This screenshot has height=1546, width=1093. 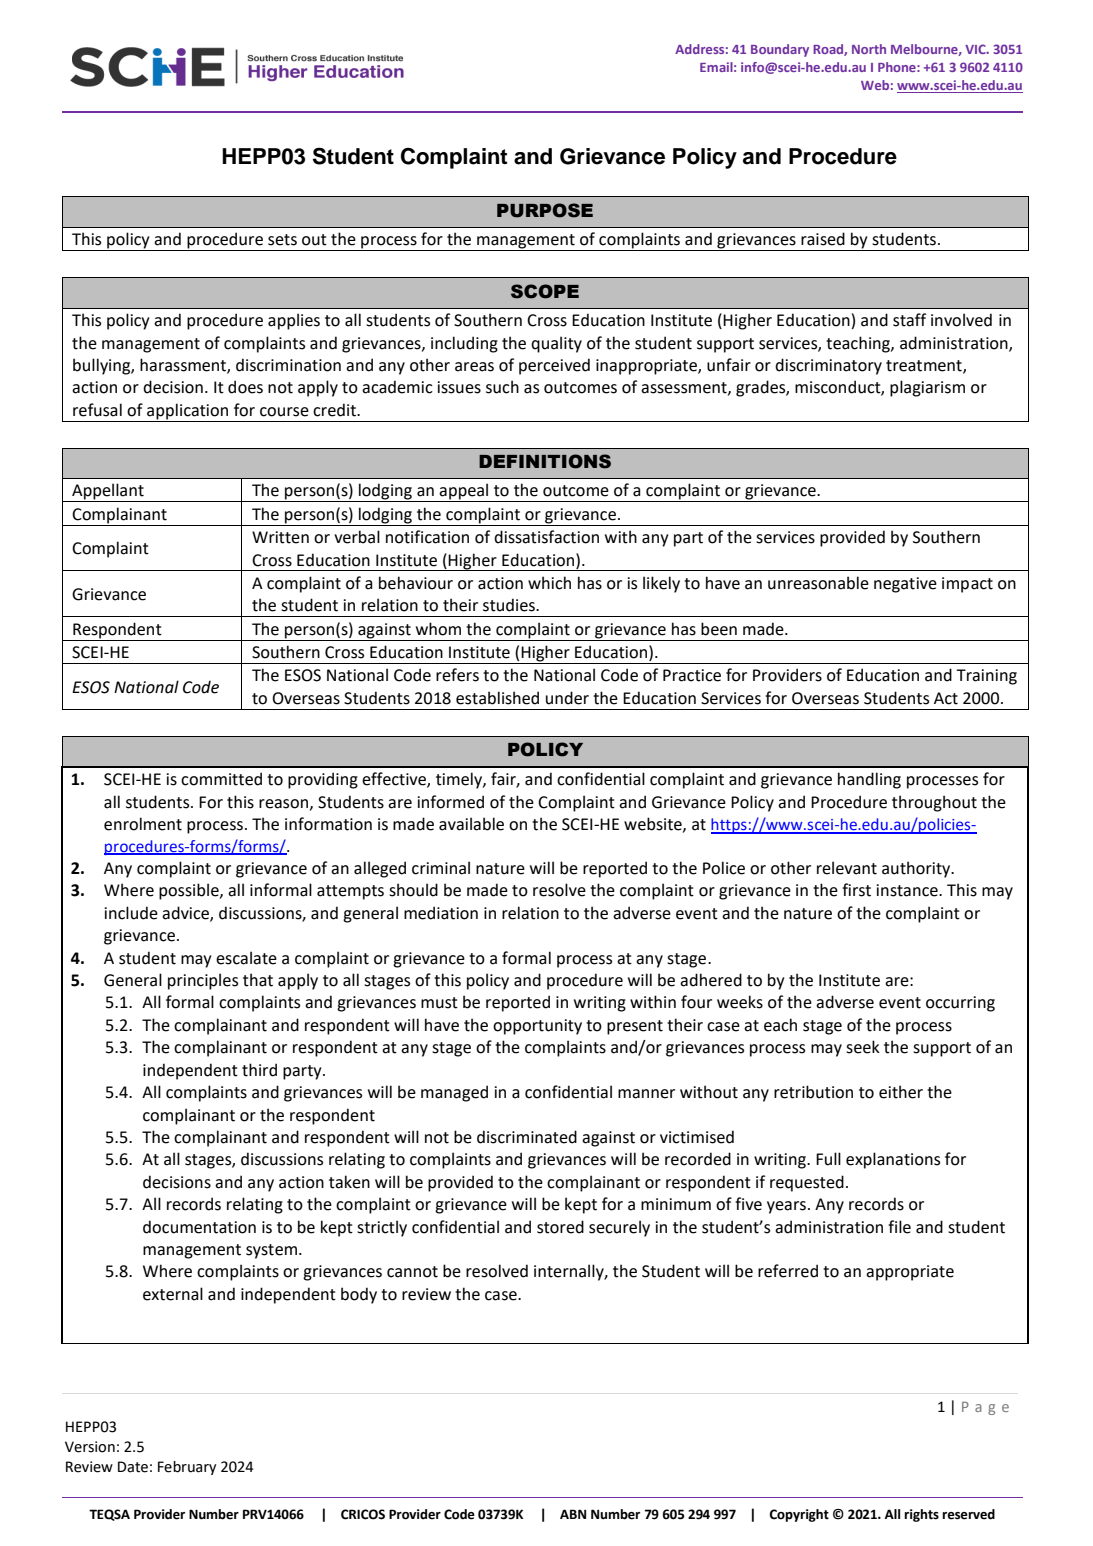 I want to click on handling, so click(x=869, y=780).
